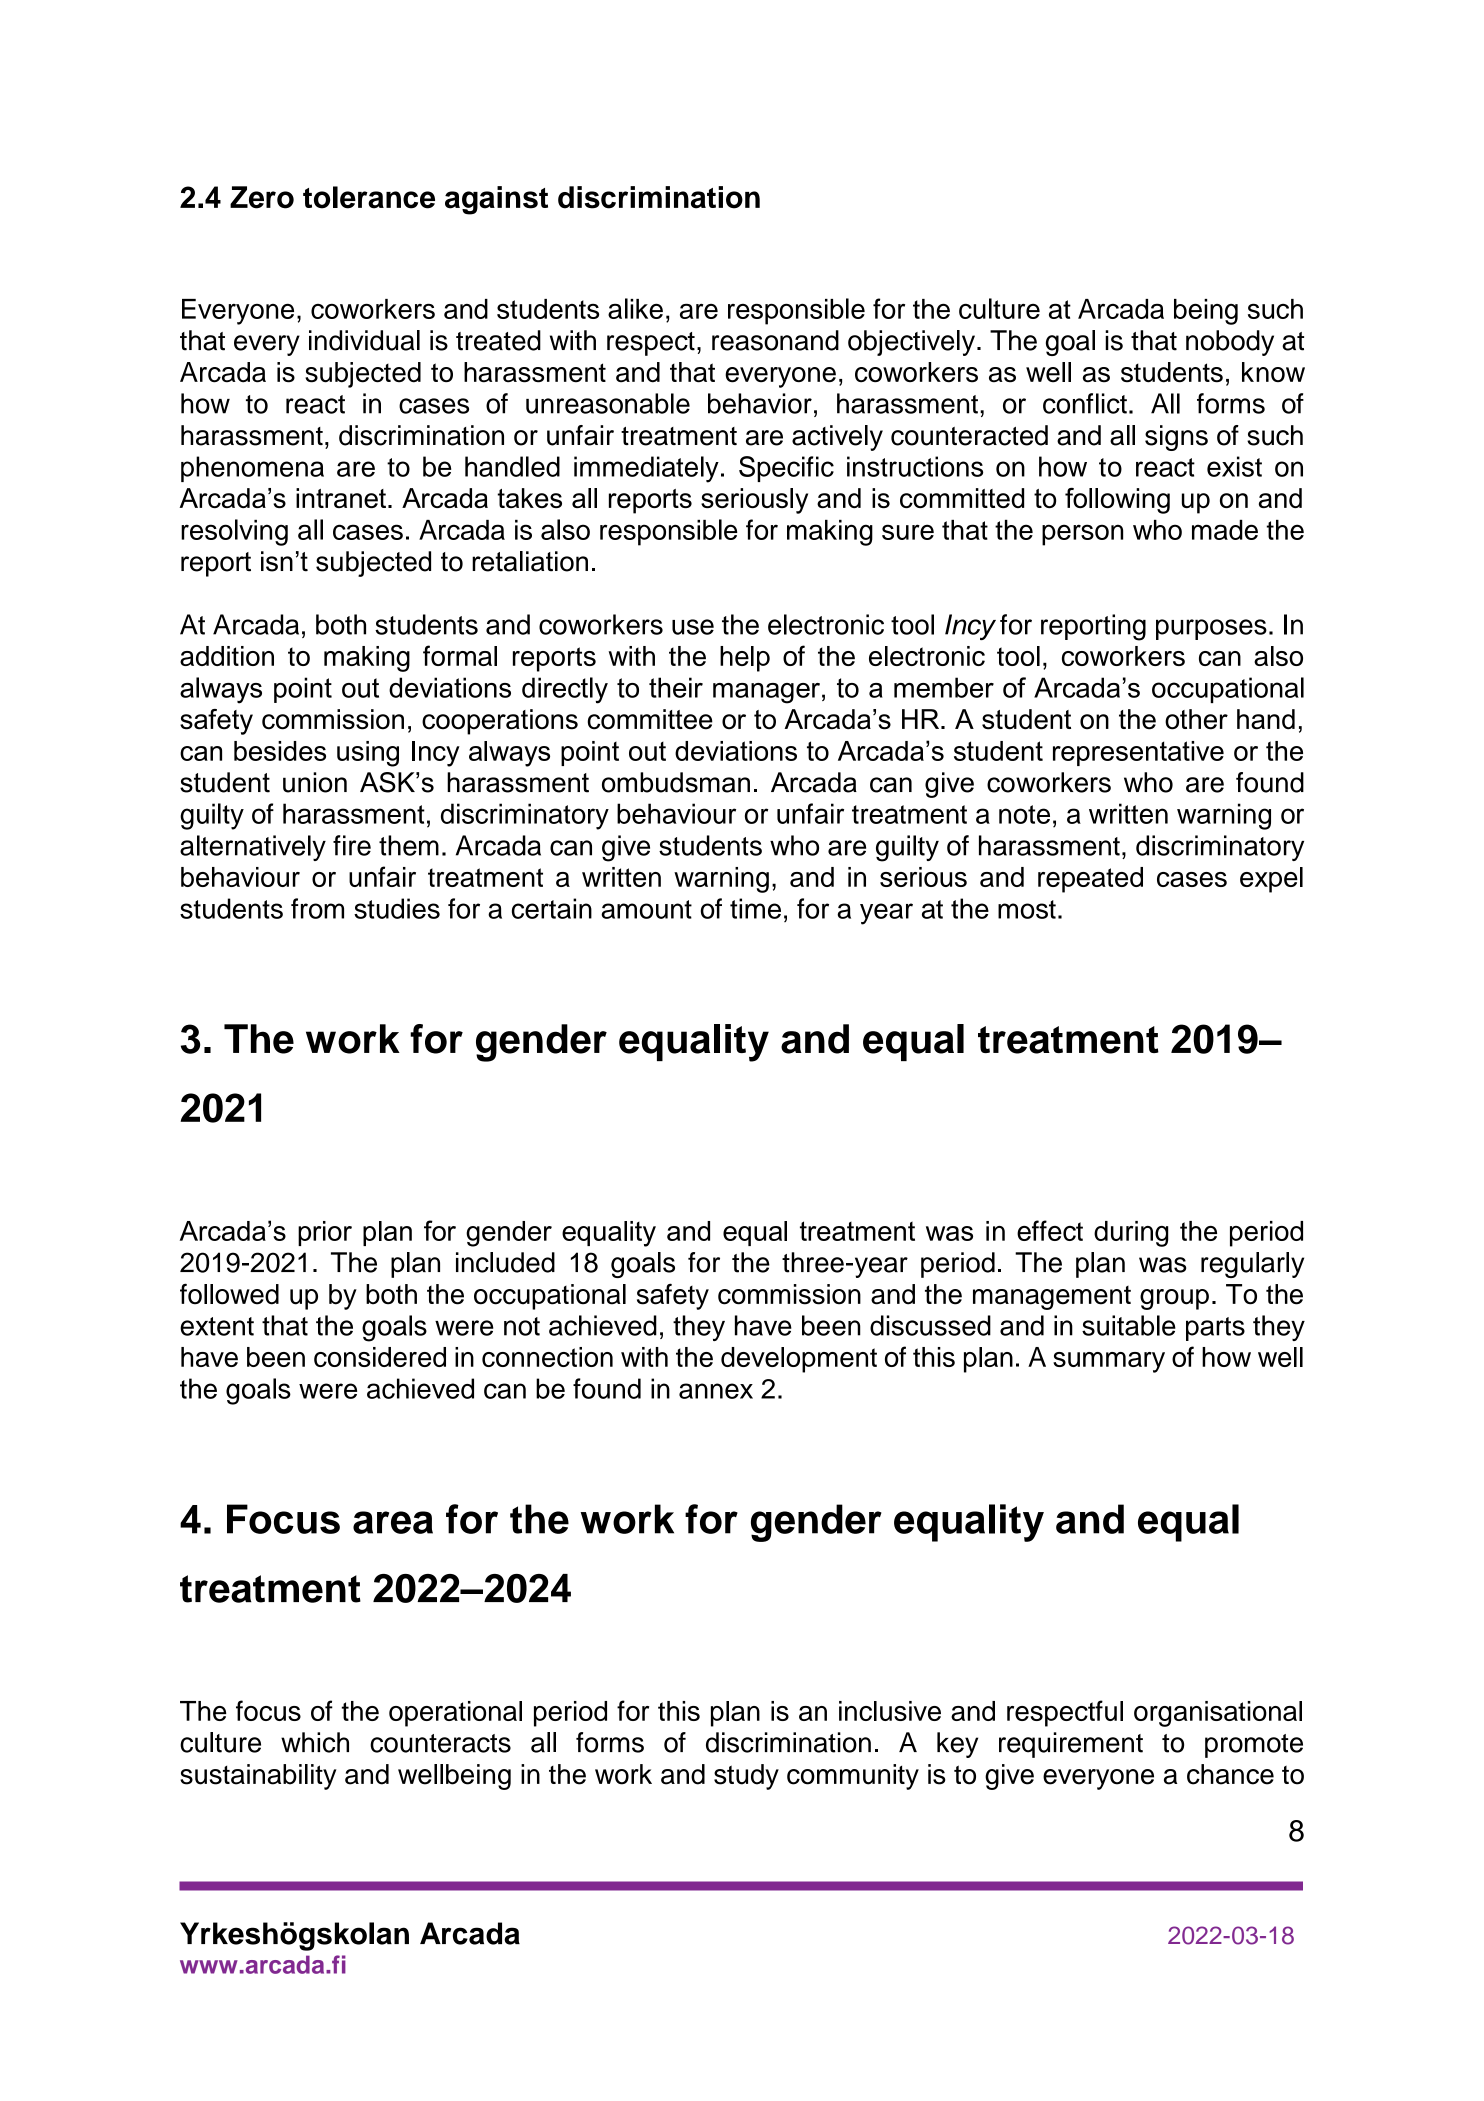 This screenshot has height=2101, width=1484. Describe the element at coordinates (1090, 880) in the screenshot. I see `repeated` at that location.
